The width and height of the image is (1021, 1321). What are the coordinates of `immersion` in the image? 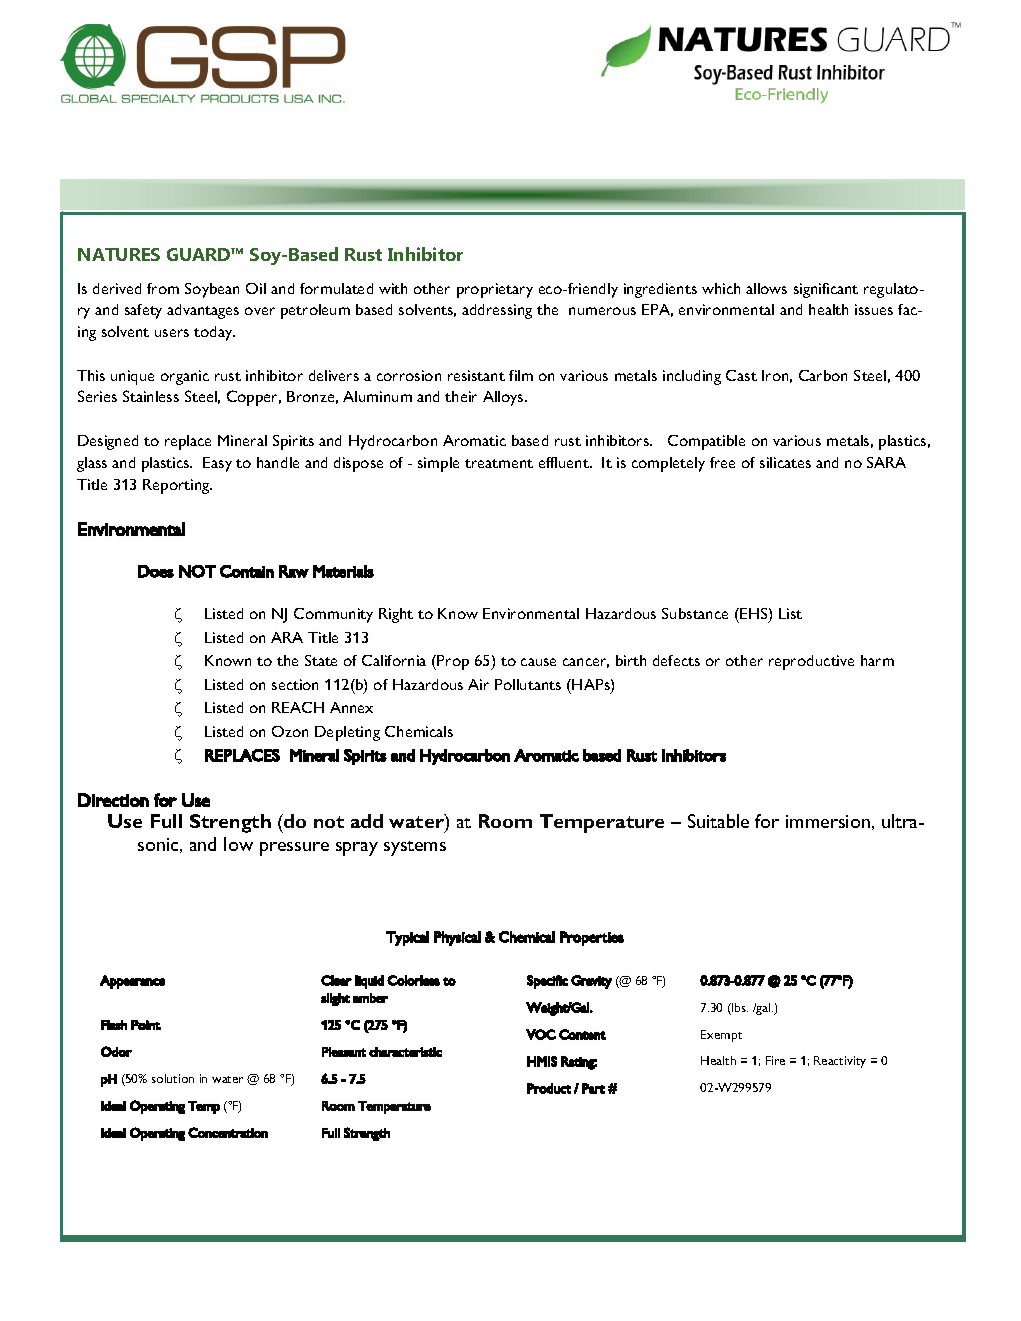 It's located at (828, 821).
